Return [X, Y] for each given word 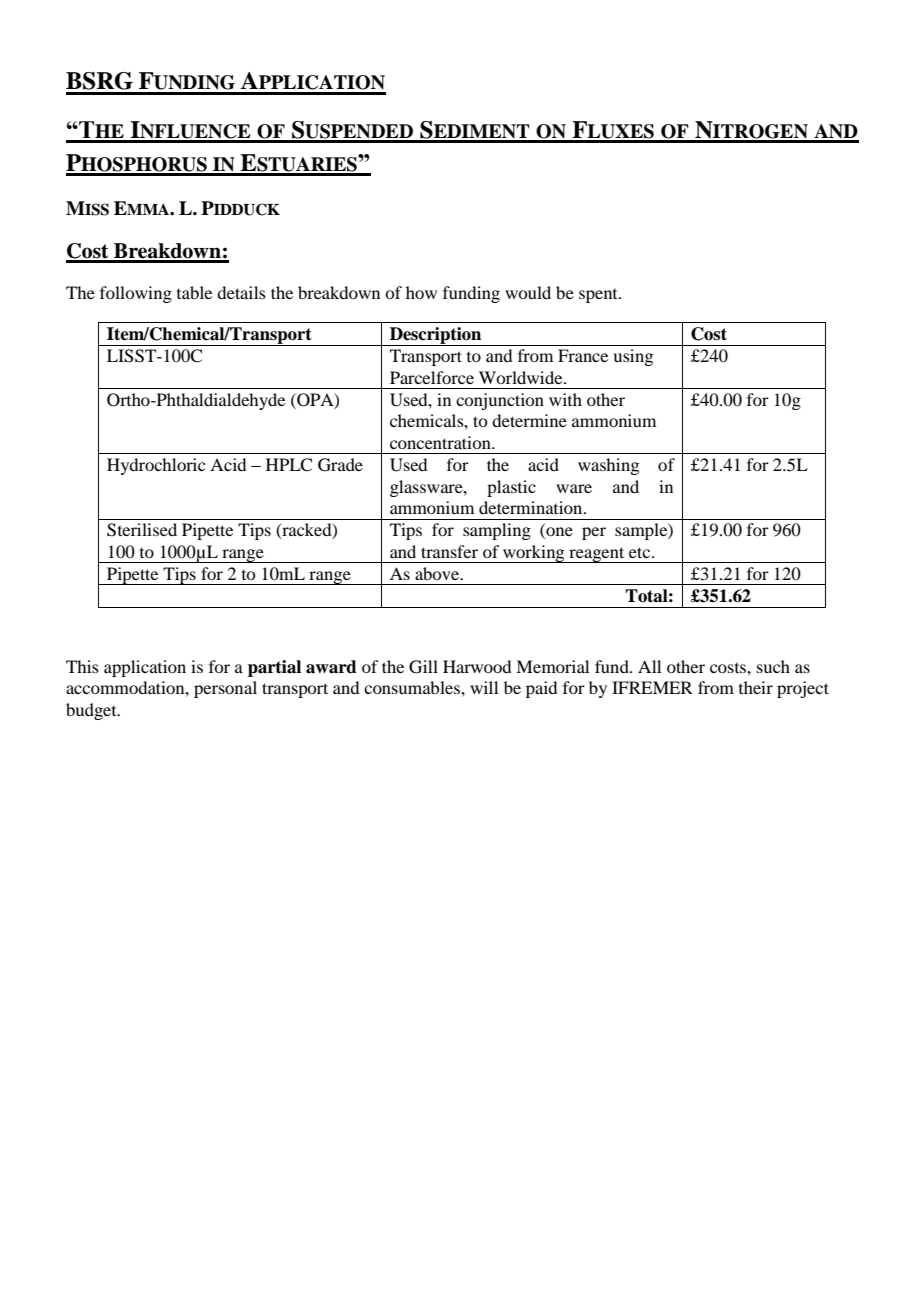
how [421, 292]
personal [225, 689]
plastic [511, 488]
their [756, 687]
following [136, 294]
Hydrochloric [156, 466]
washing [608, 466]
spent [599, 296]
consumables [413, 687]
